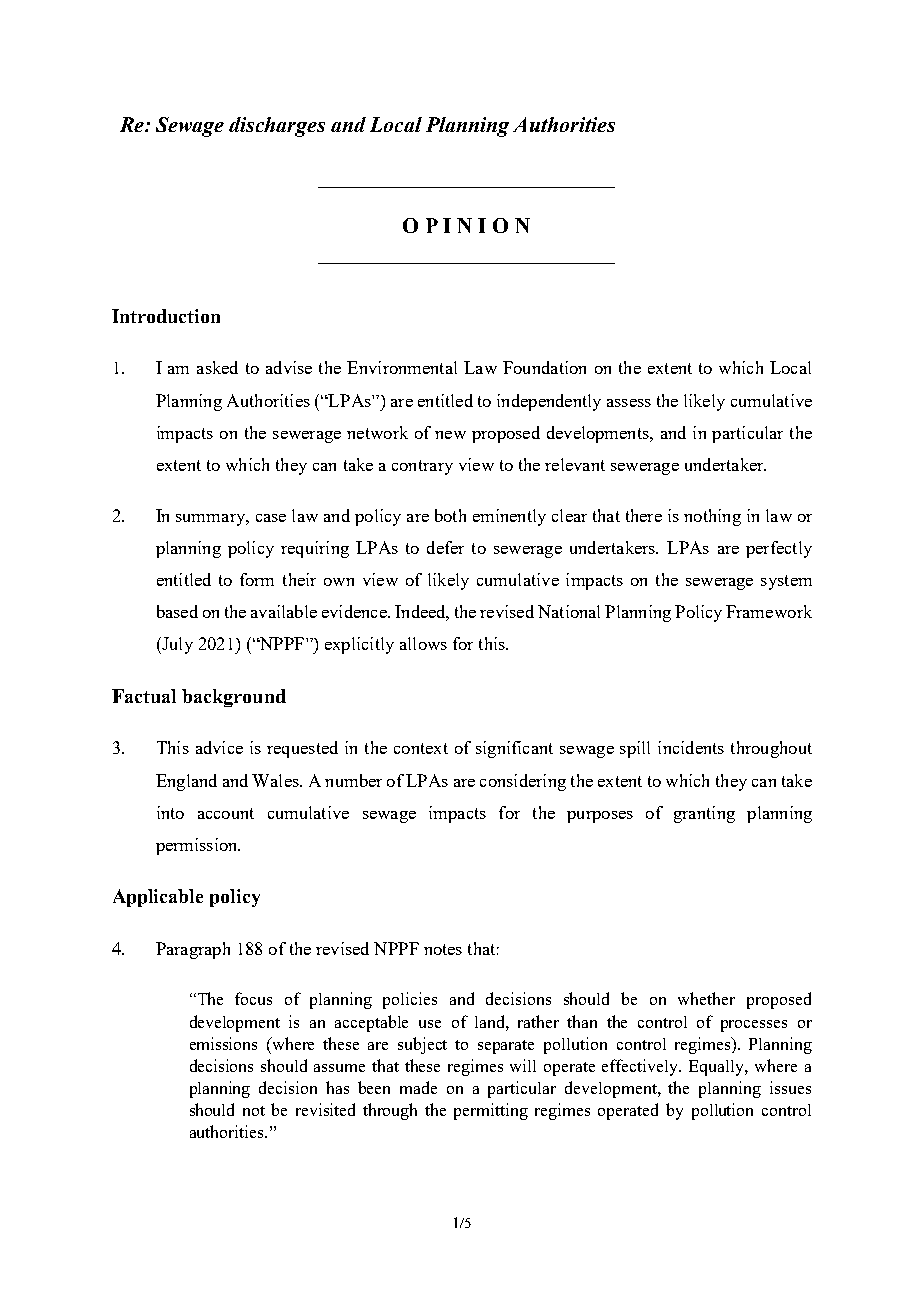 The width and height of the screenshot is (924, 1308). I want to click on considering, so click(523, 782).
